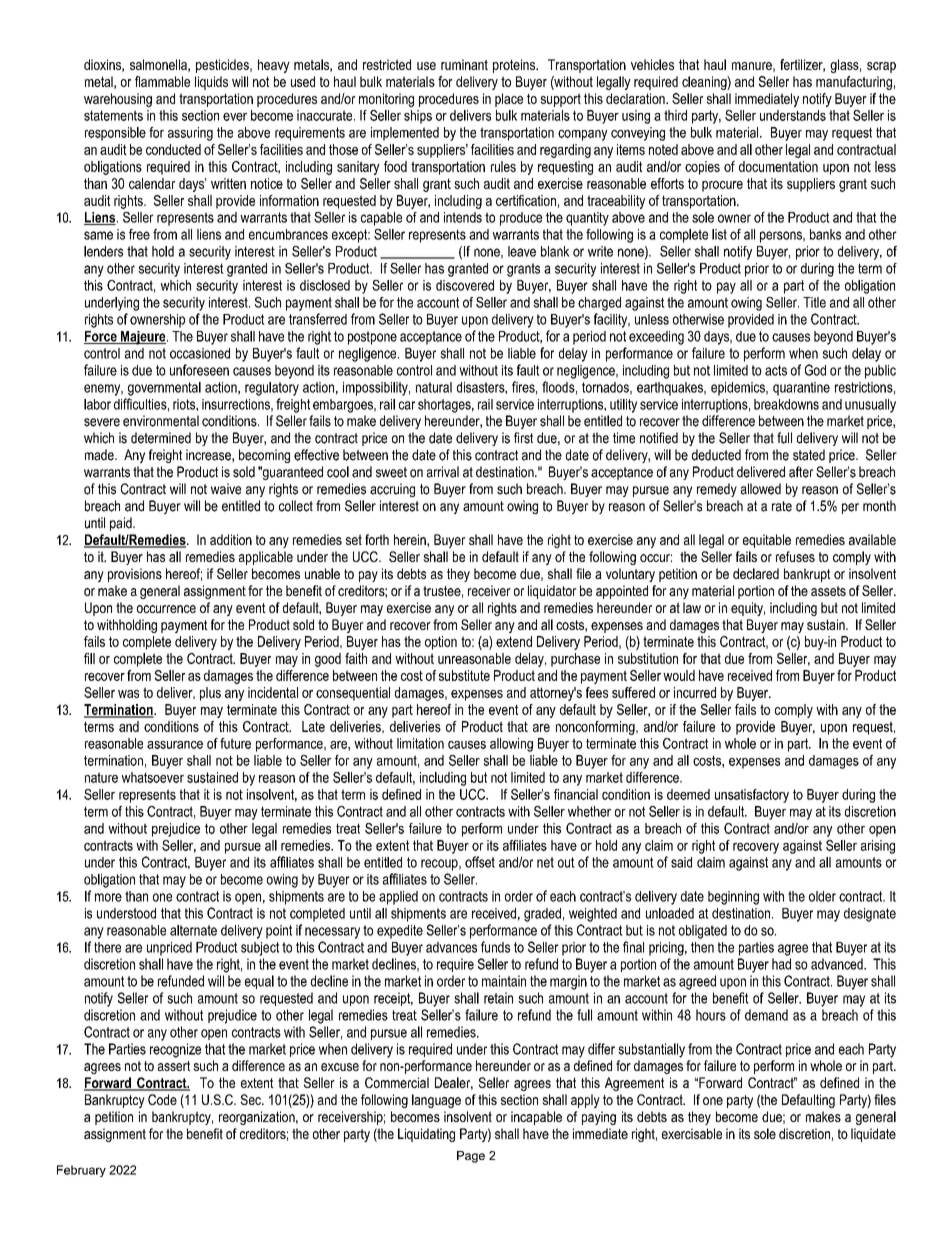 The width and height of the screenshot is (952, 1233). I want to click on Page, so click(471, 1157).
